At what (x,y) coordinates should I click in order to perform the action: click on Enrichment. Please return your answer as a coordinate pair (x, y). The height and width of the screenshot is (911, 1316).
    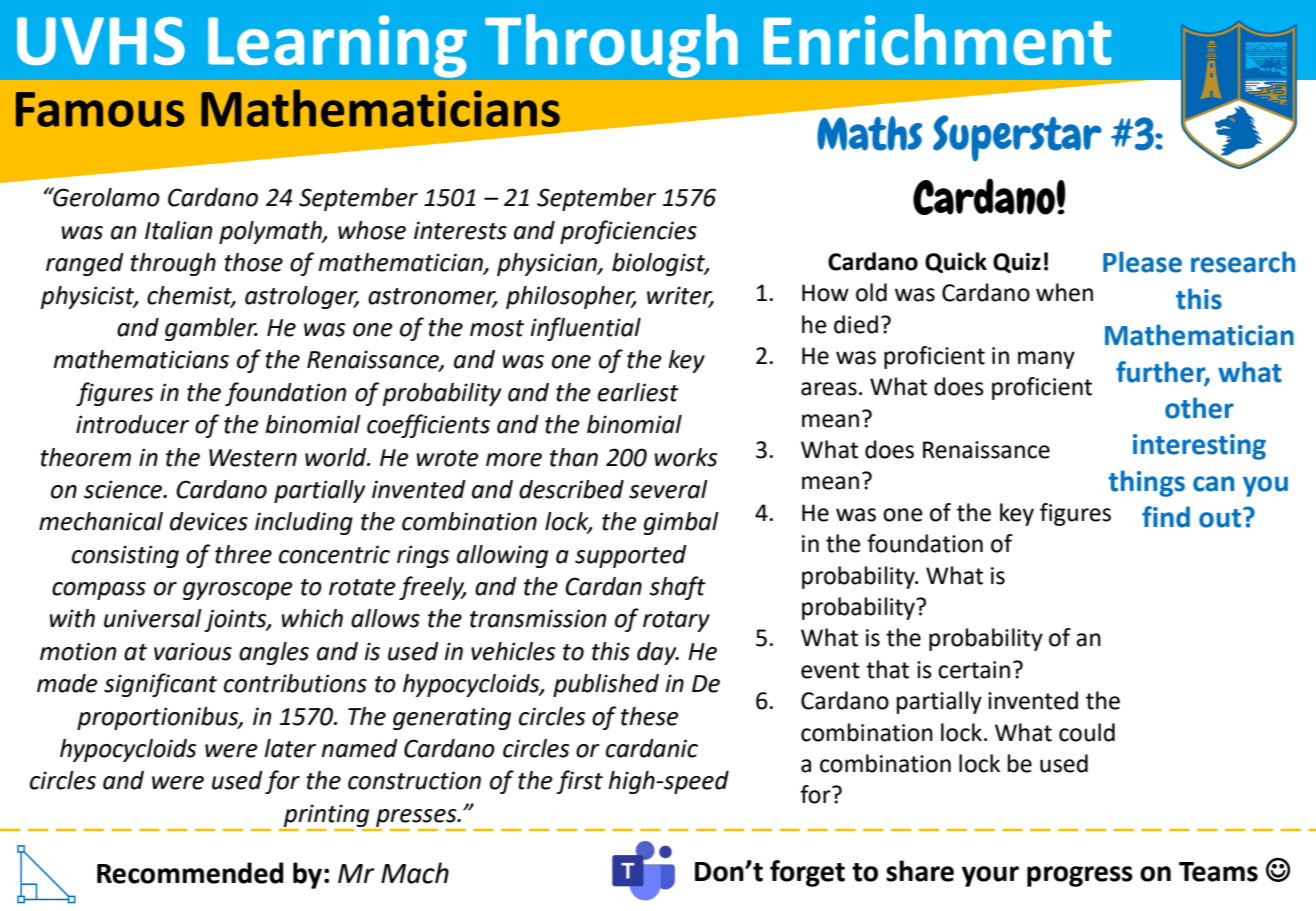
    Looking at the image, I should click on (937, 39).
